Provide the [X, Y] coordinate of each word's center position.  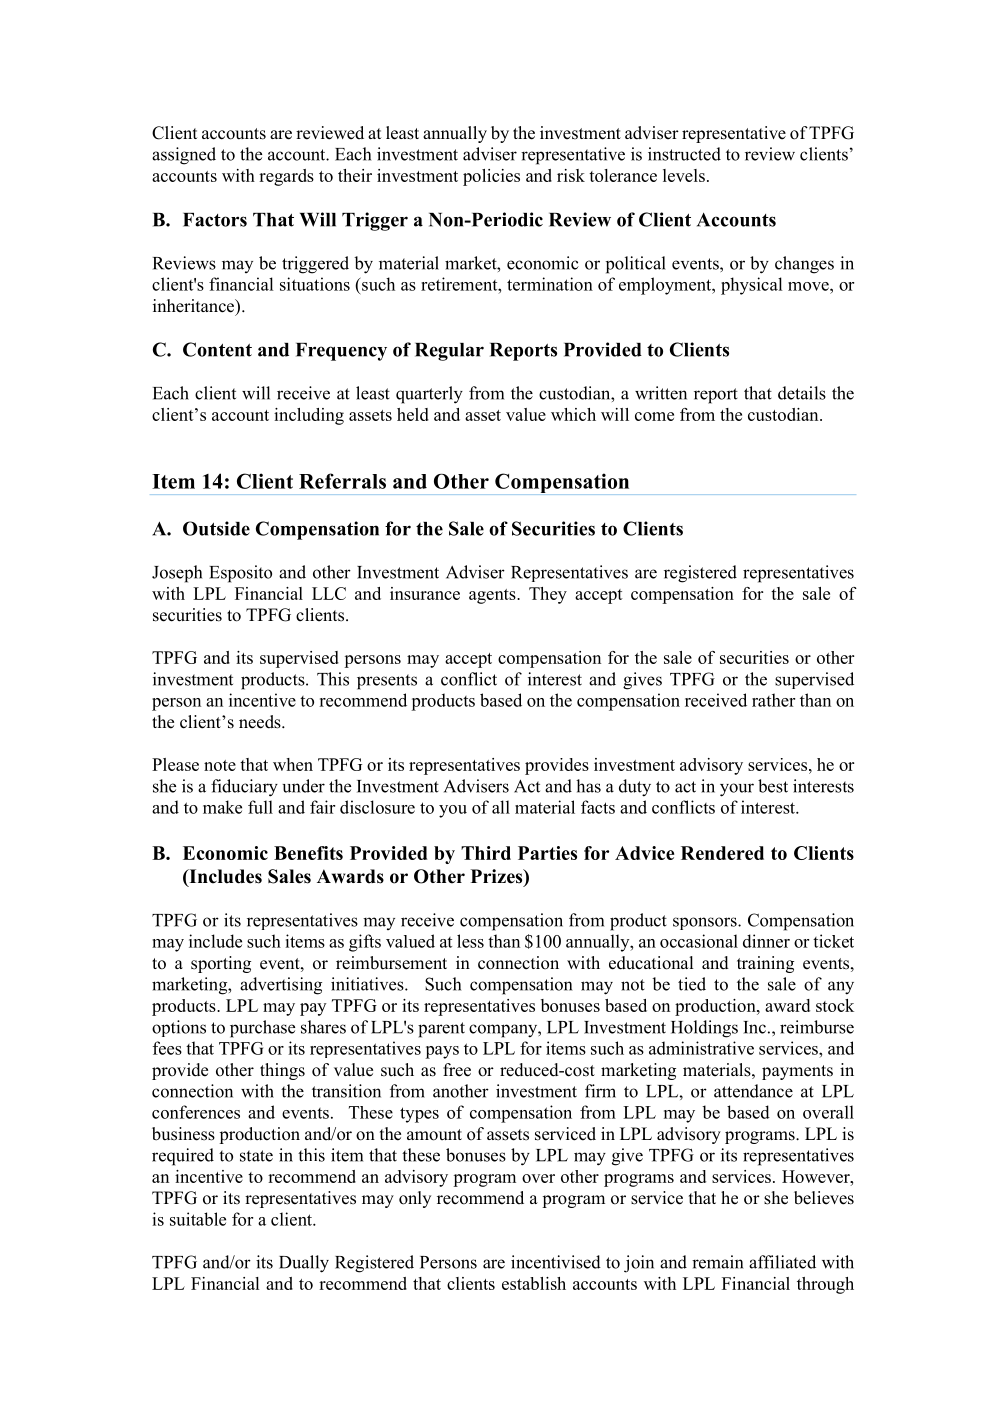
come [654, 416]
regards [286, 177]
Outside [216, 528]
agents [493, 596]
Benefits [308, 853]
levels [684, 175]
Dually [304, 1264]
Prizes [498, 877]
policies [491, 177]
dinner [766, 941]
